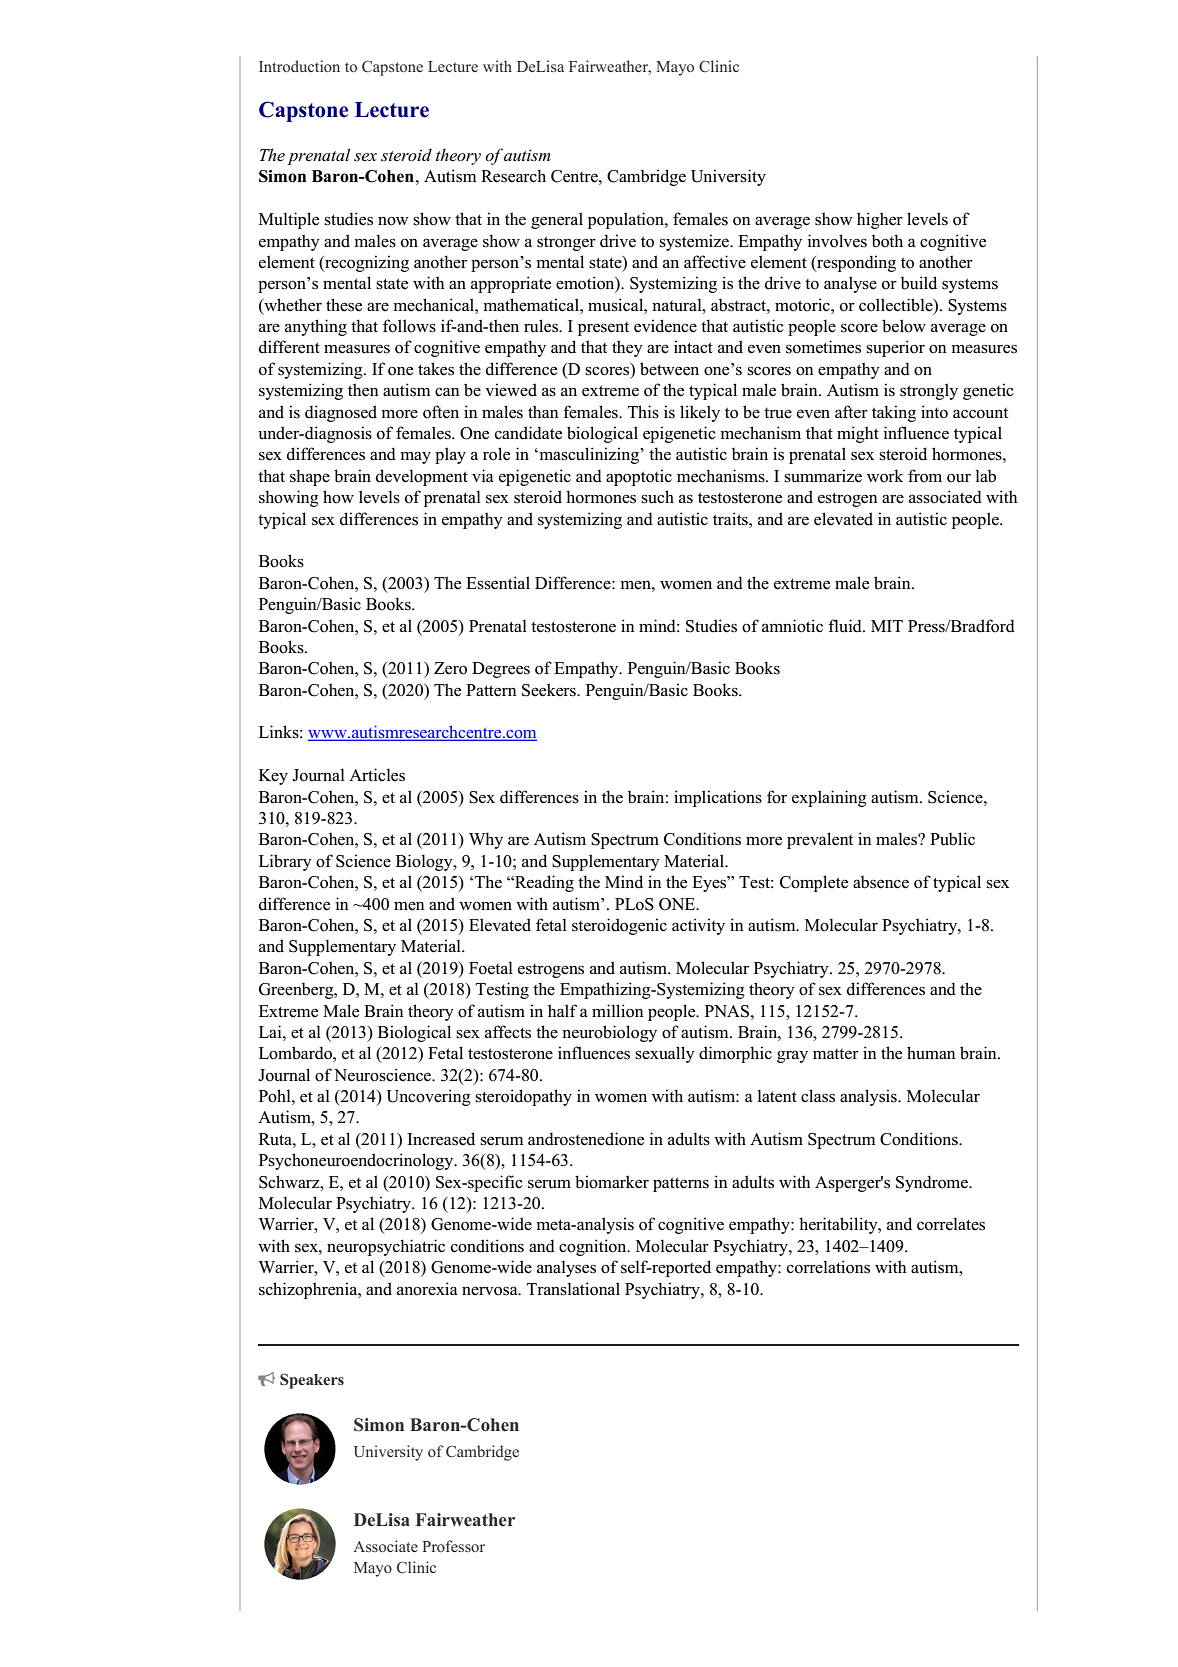 This page has width=1178, height=1667. I want to click on correlations, so click(828, 1267).
